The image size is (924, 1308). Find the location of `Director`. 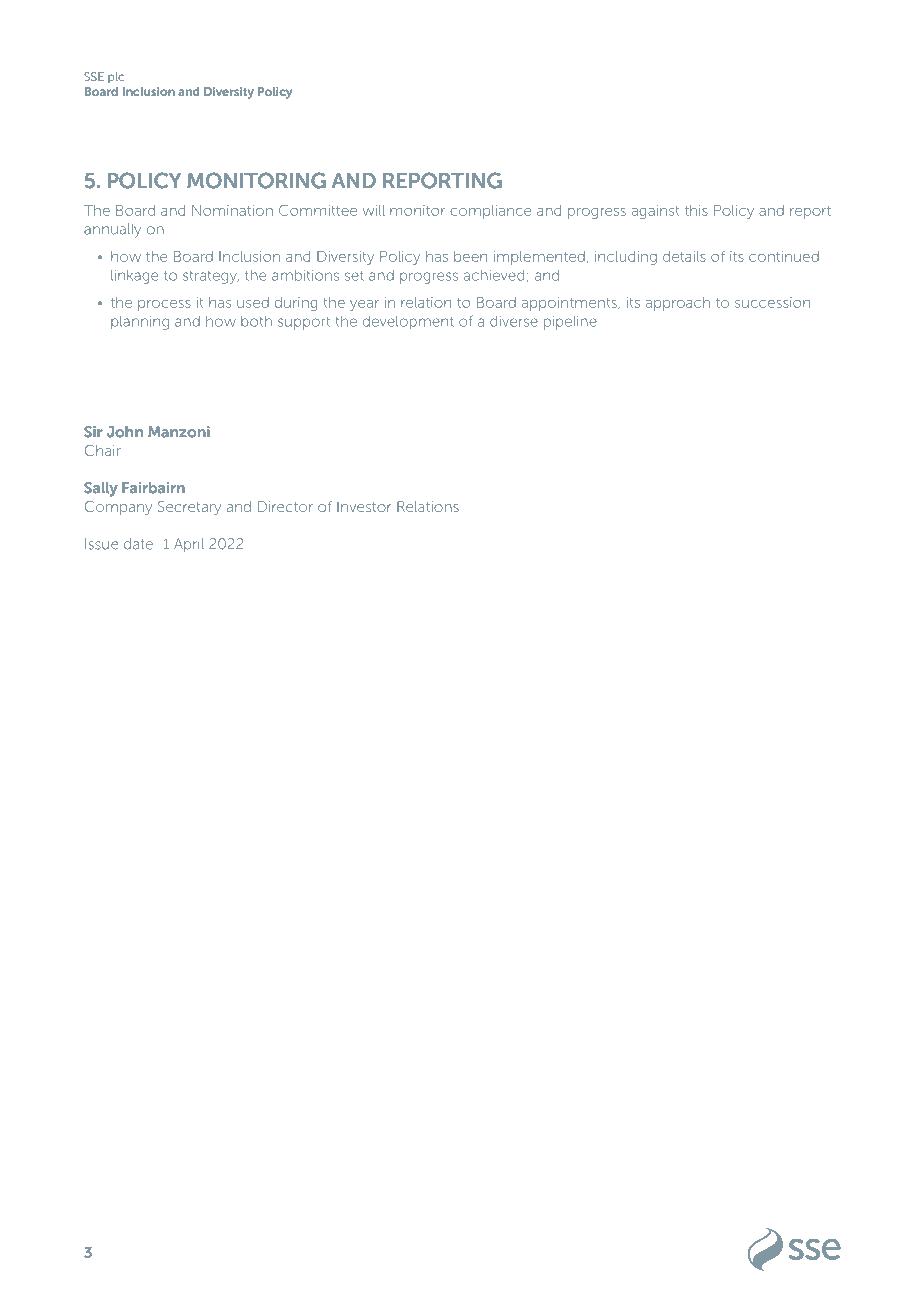

Director is located at coordinates (285, 506).
